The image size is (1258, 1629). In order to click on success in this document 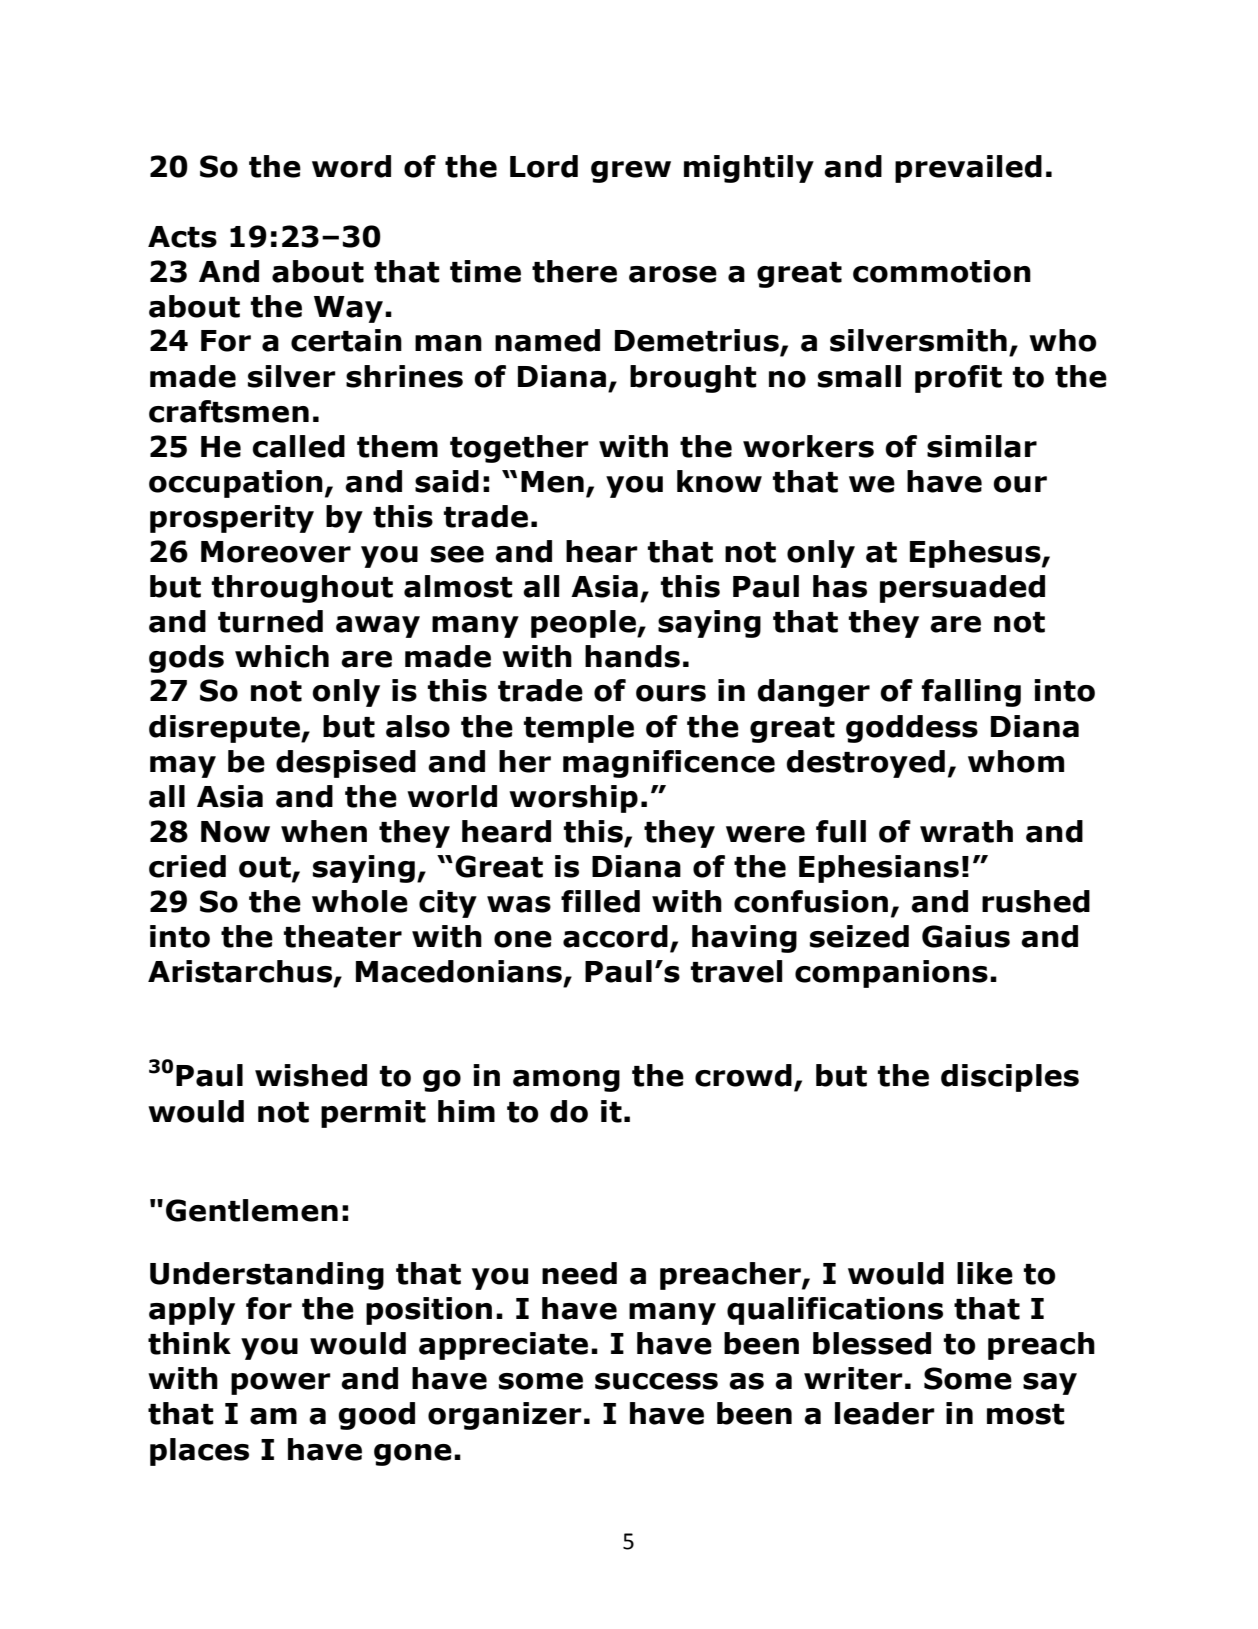, I will do `click(656, 1381)`.
